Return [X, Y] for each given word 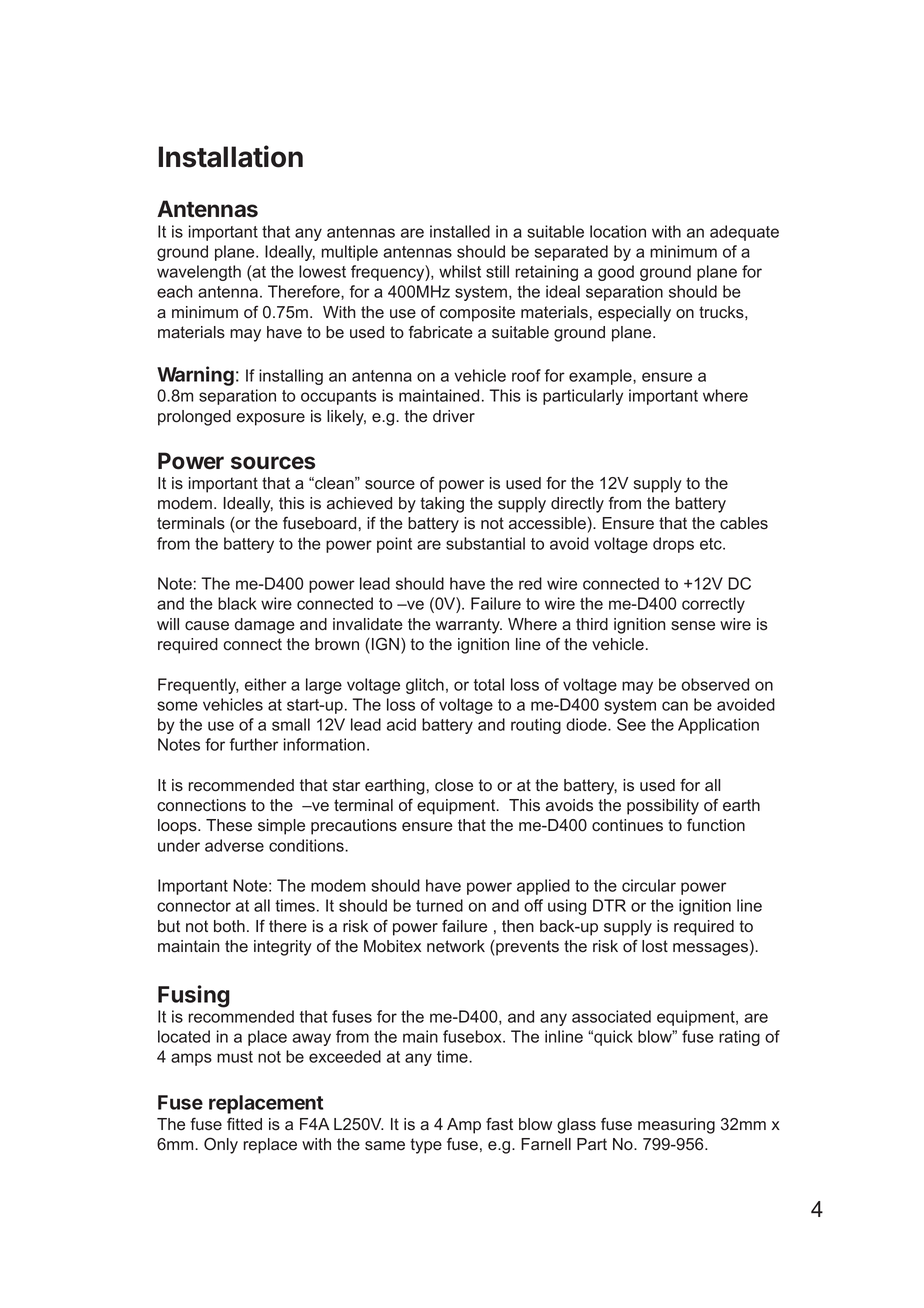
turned [439, 905]
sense [693, 626]
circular [649, 885]
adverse [234, 845]
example [601, 377]
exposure [271, 419]
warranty [469, 626]
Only [221, 1145]
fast [499, 1124]
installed [460, 231]
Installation [231, 156]
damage [265, 626]
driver [454, 416]
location [618, 231]
